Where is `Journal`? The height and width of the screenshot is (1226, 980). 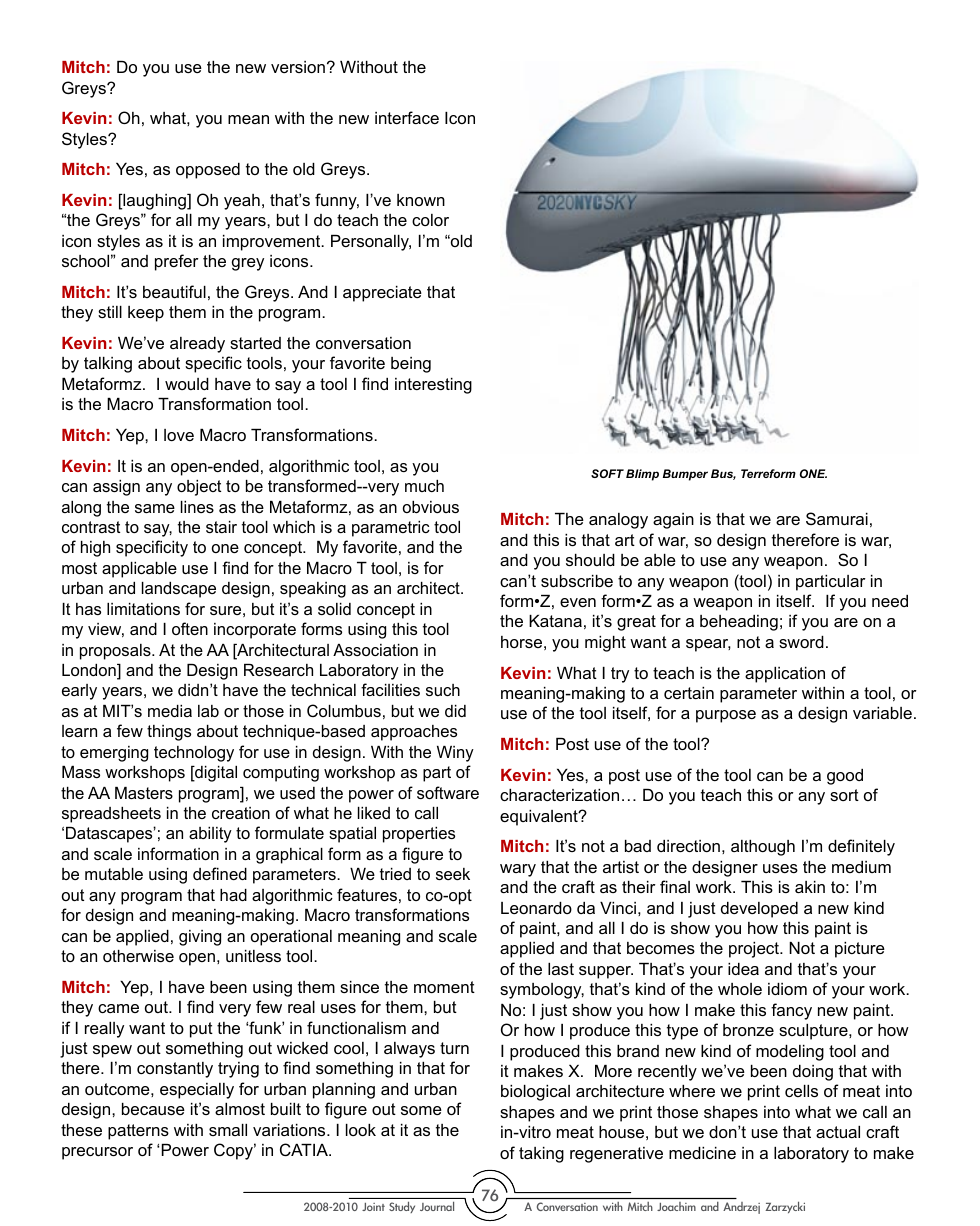 Journal is located at coordinates (437, 1206).
